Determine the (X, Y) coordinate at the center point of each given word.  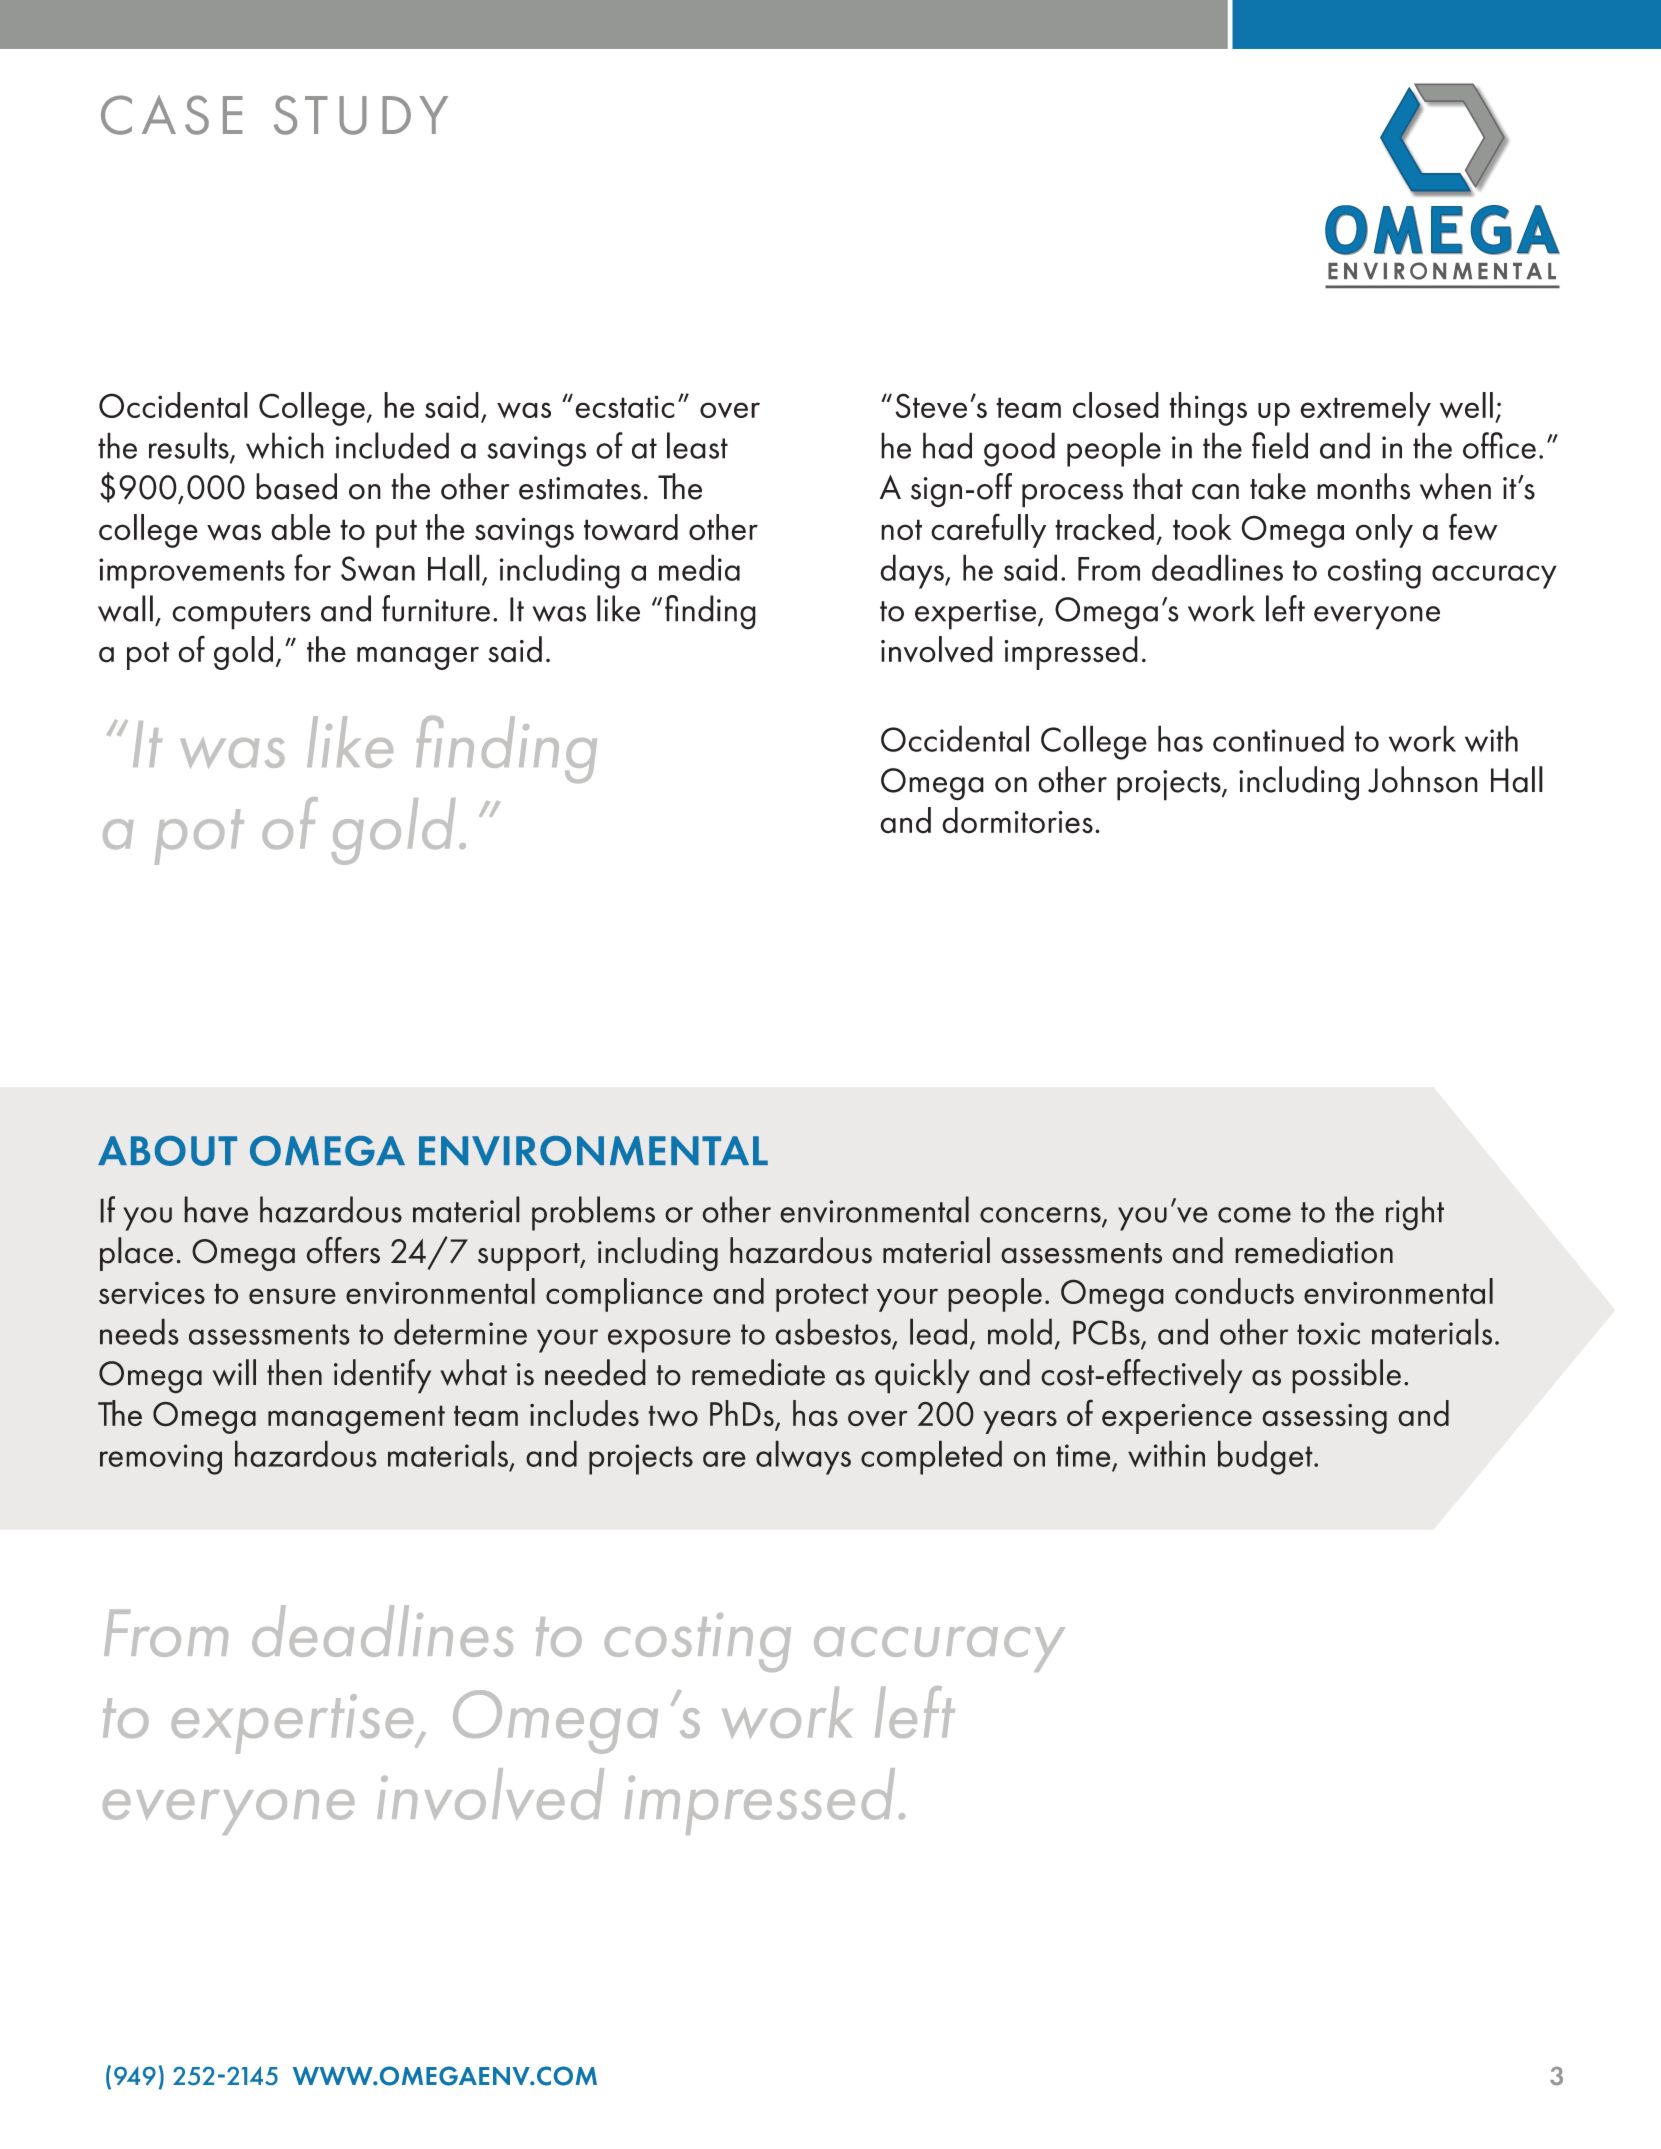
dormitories (1017, 820)
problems (593, 1213)
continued (1278, 738)
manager (418, 658)
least (697, 445)
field (1280, 445)
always (803, 1457)
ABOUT (167, 1151)
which (285, 445)
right (1415, 1213)
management (356, 1419)
